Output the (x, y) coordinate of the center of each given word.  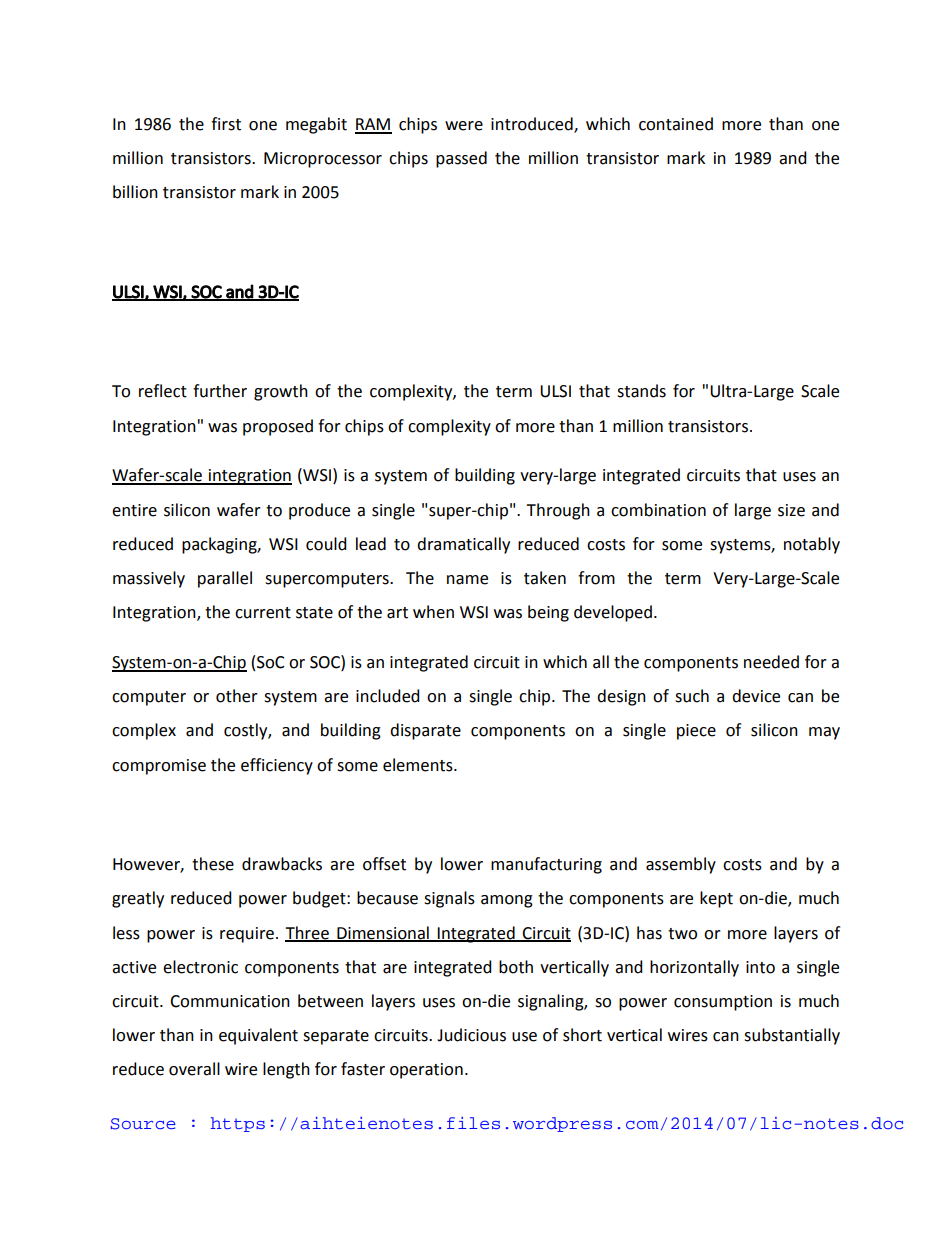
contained (676, 124)
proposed (278, 427)
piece (696, 732)
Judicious (471, 1035)
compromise (159, 767)
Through (558, 511)
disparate (425, 731)
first (226, 124)
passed (461, 159)
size (791, 510)
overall (194, 1069)
